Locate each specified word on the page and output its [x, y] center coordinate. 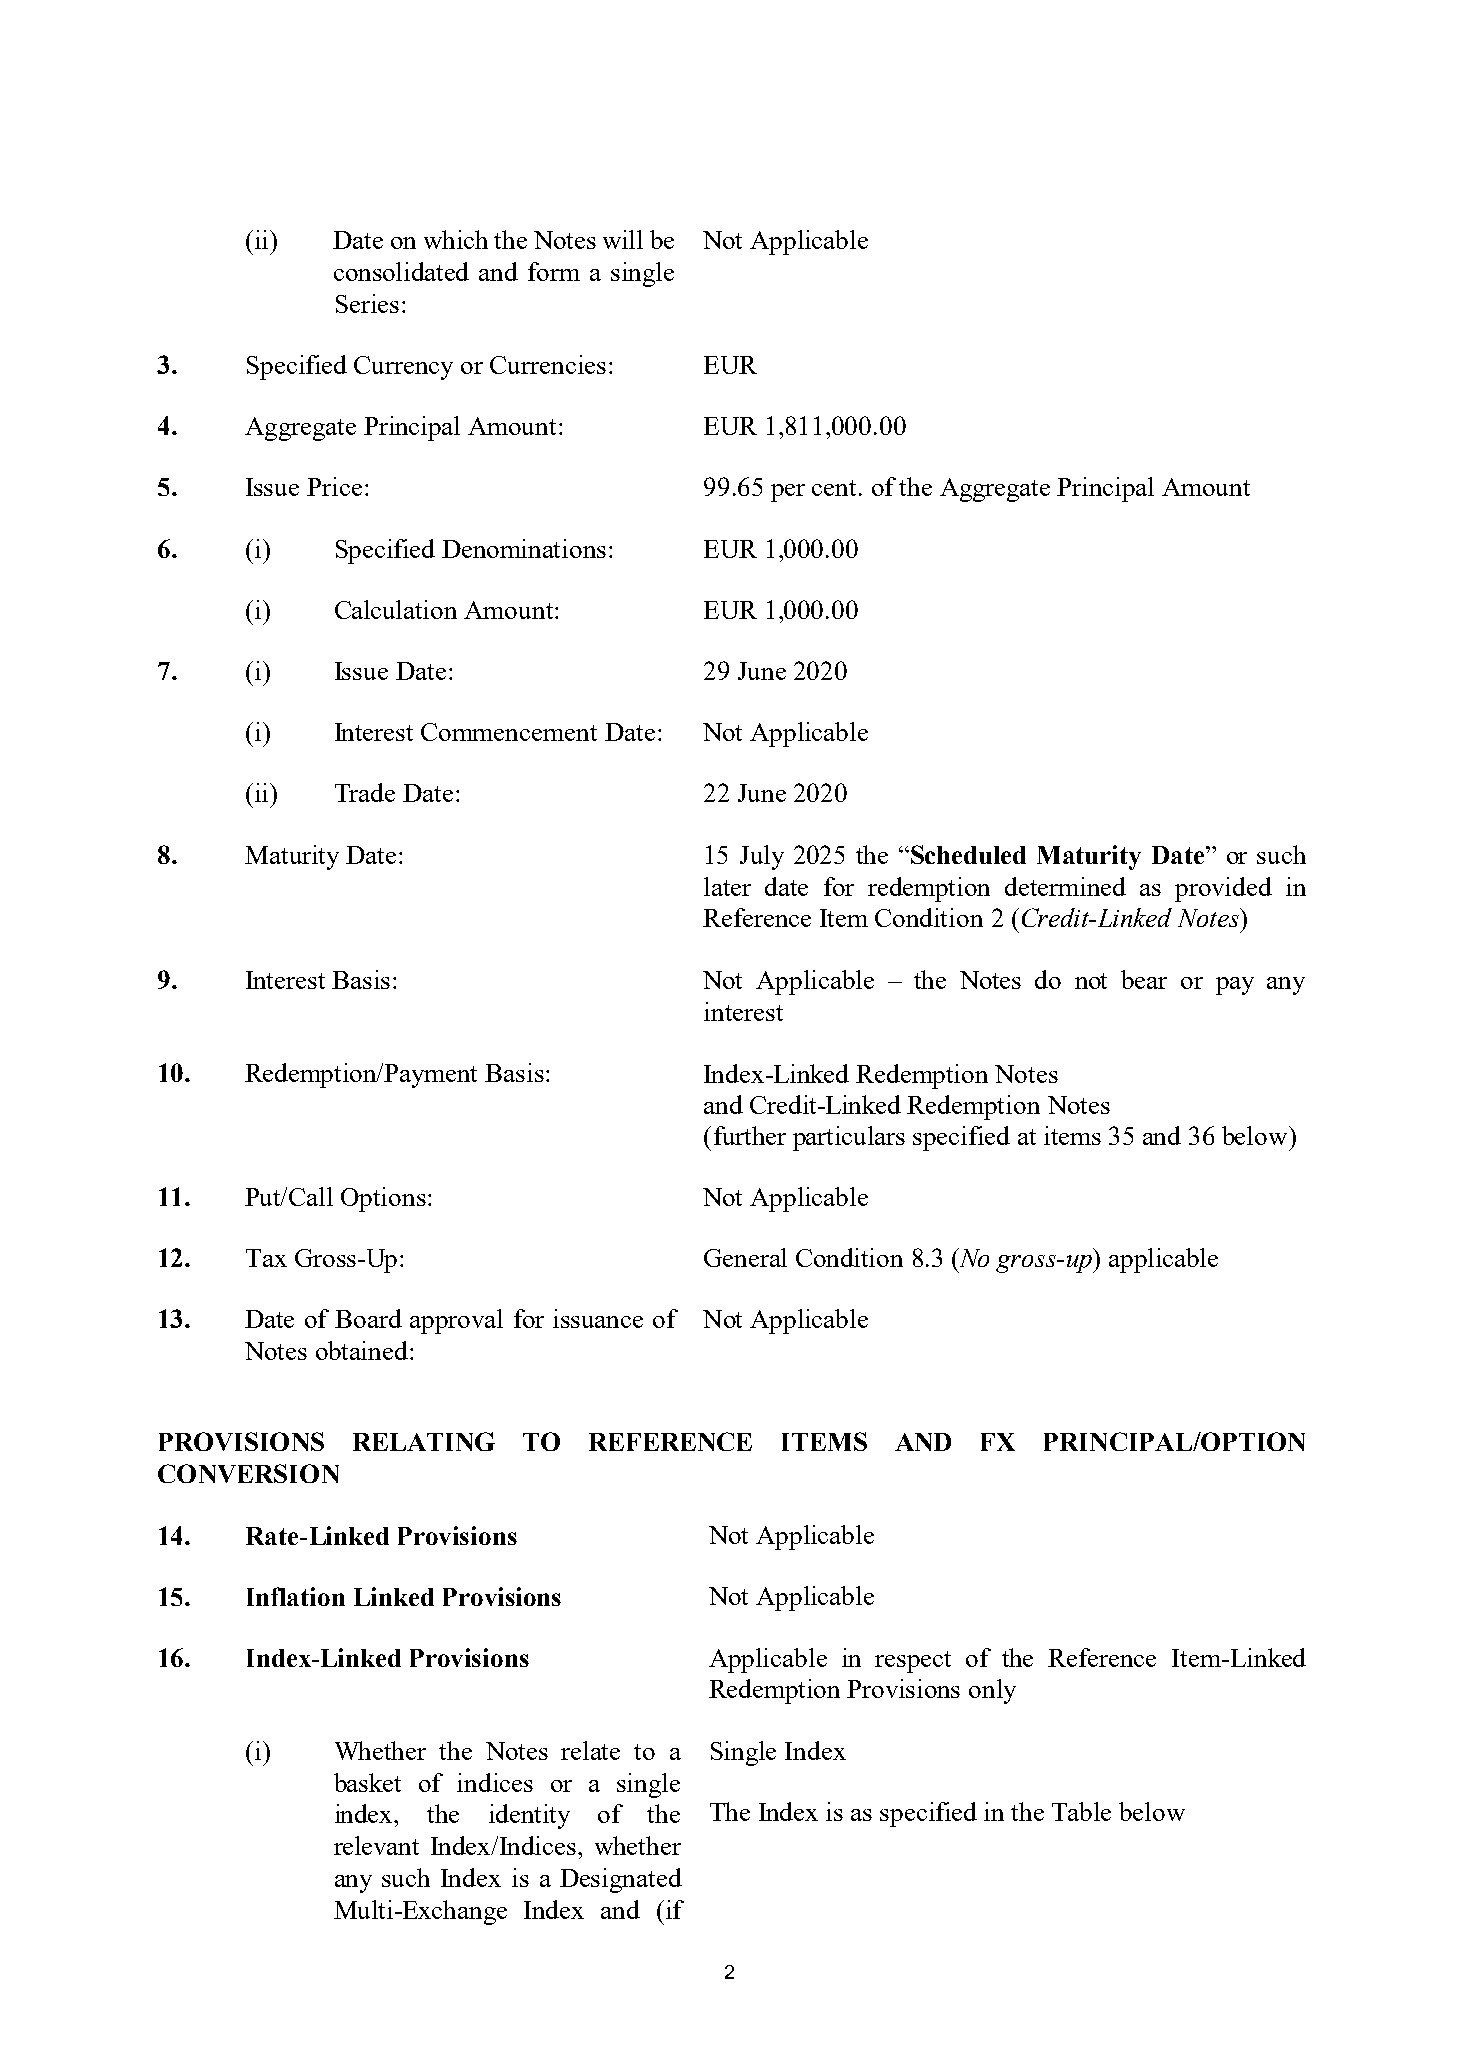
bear [1144, 979]
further [750, 1135]
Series [367, 303]
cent [836, 488]
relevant [376, 1845]
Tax [266, 1258]
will [623, 239]
